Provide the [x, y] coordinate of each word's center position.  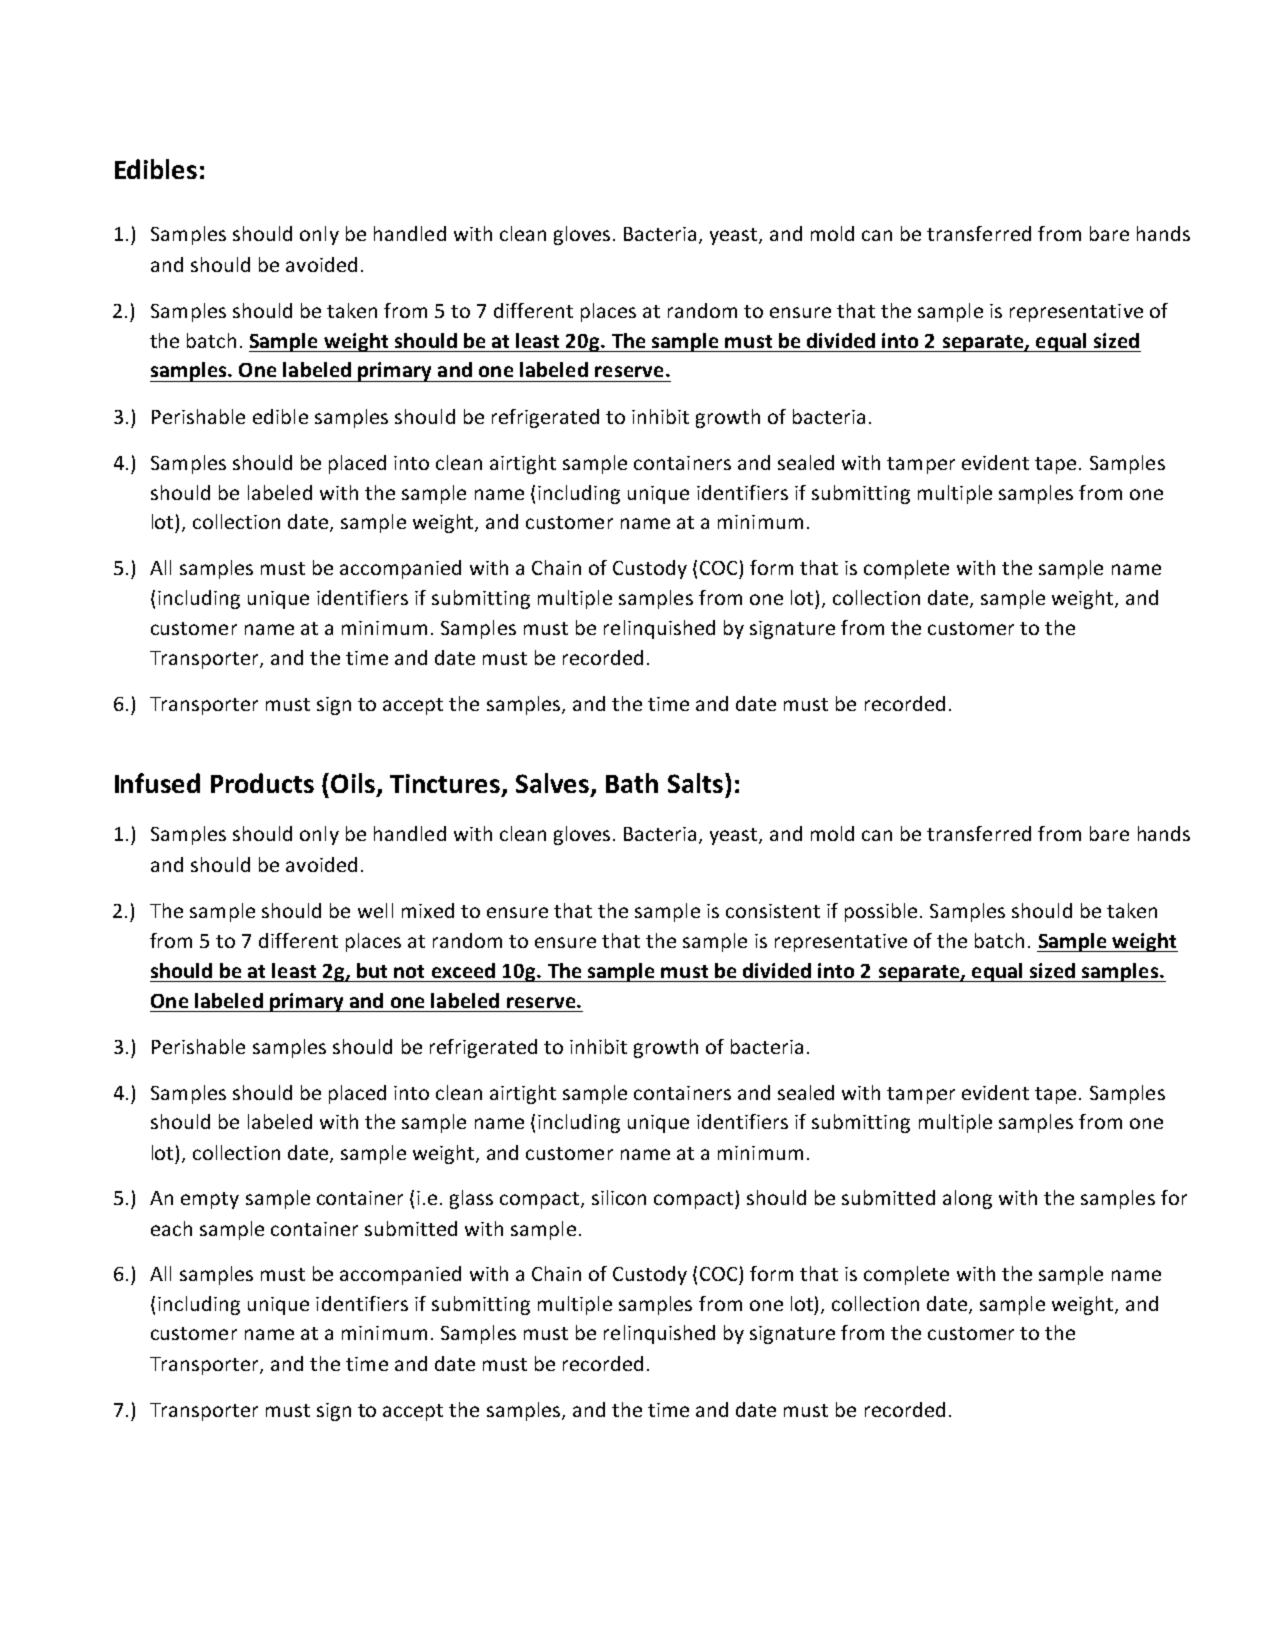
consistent [773, 911]
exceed [463, 970]
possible [881, 912]
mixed [428, 910]
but [372, 970]
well [375, 910]
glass [471, 1199]
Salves [554, 784]
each [171, 1228]
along [967, 1199]
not [409, 971]
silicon [619, 1197]
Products [262, 783]
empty [210, 1200]
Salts [695, 783]
